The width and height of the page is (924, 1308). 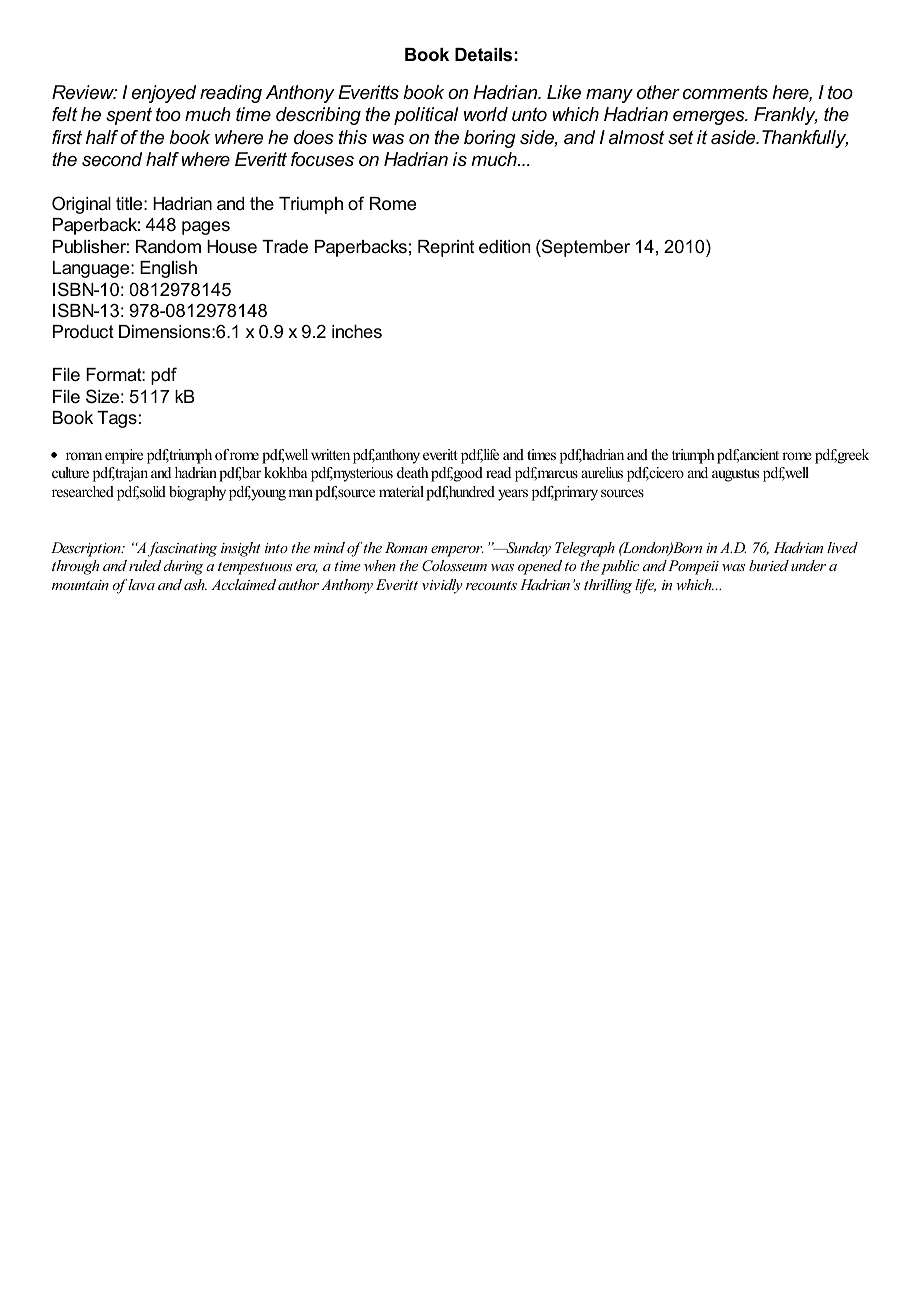 What do you see at coordinates (426, 116) in the page?
I see `political` at bounding box center [426, 116].
